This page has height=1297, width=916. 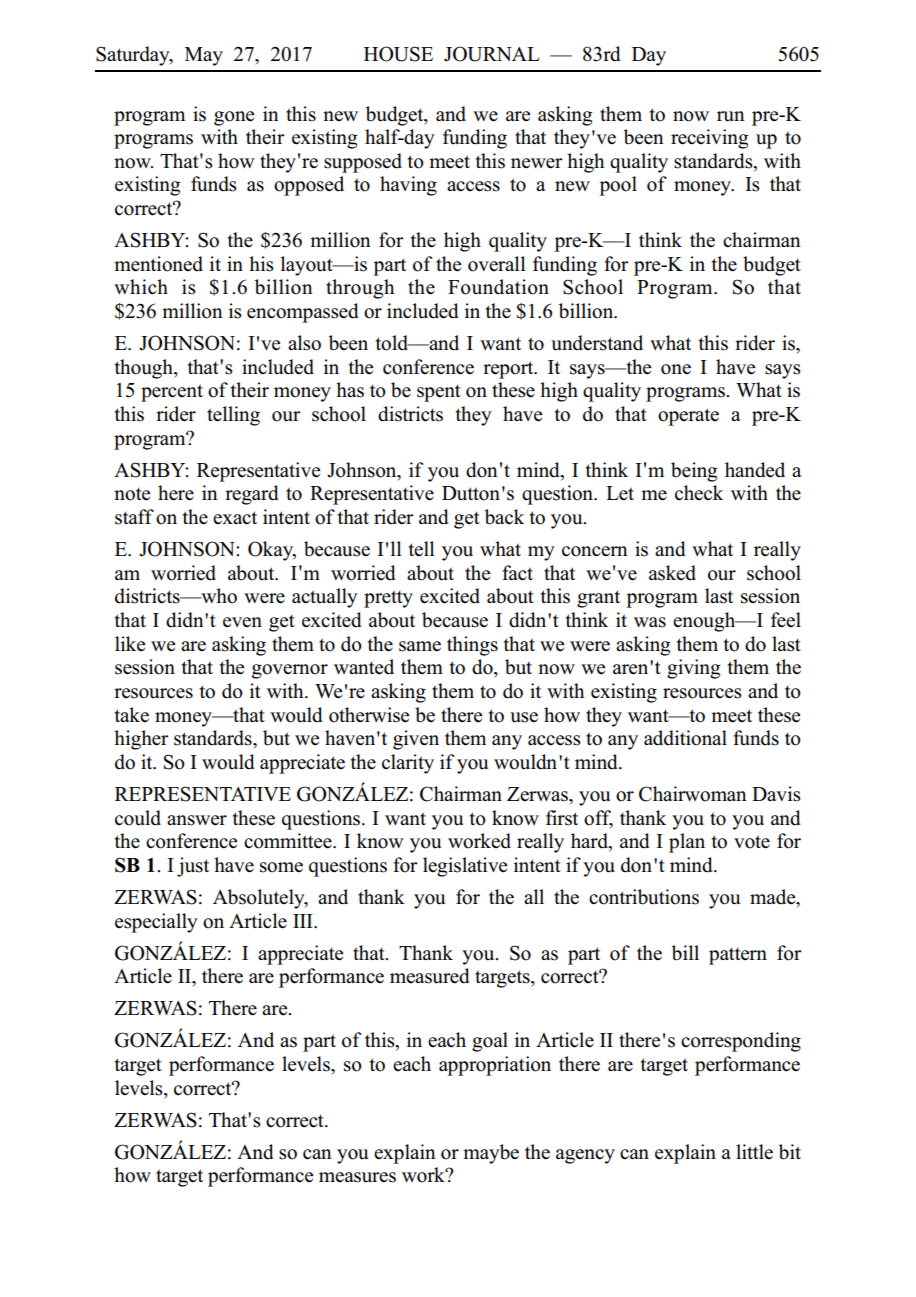 What do you see at coordinates (687, 843) in the page?
I see `plan` at bounding box center [687, 843].
